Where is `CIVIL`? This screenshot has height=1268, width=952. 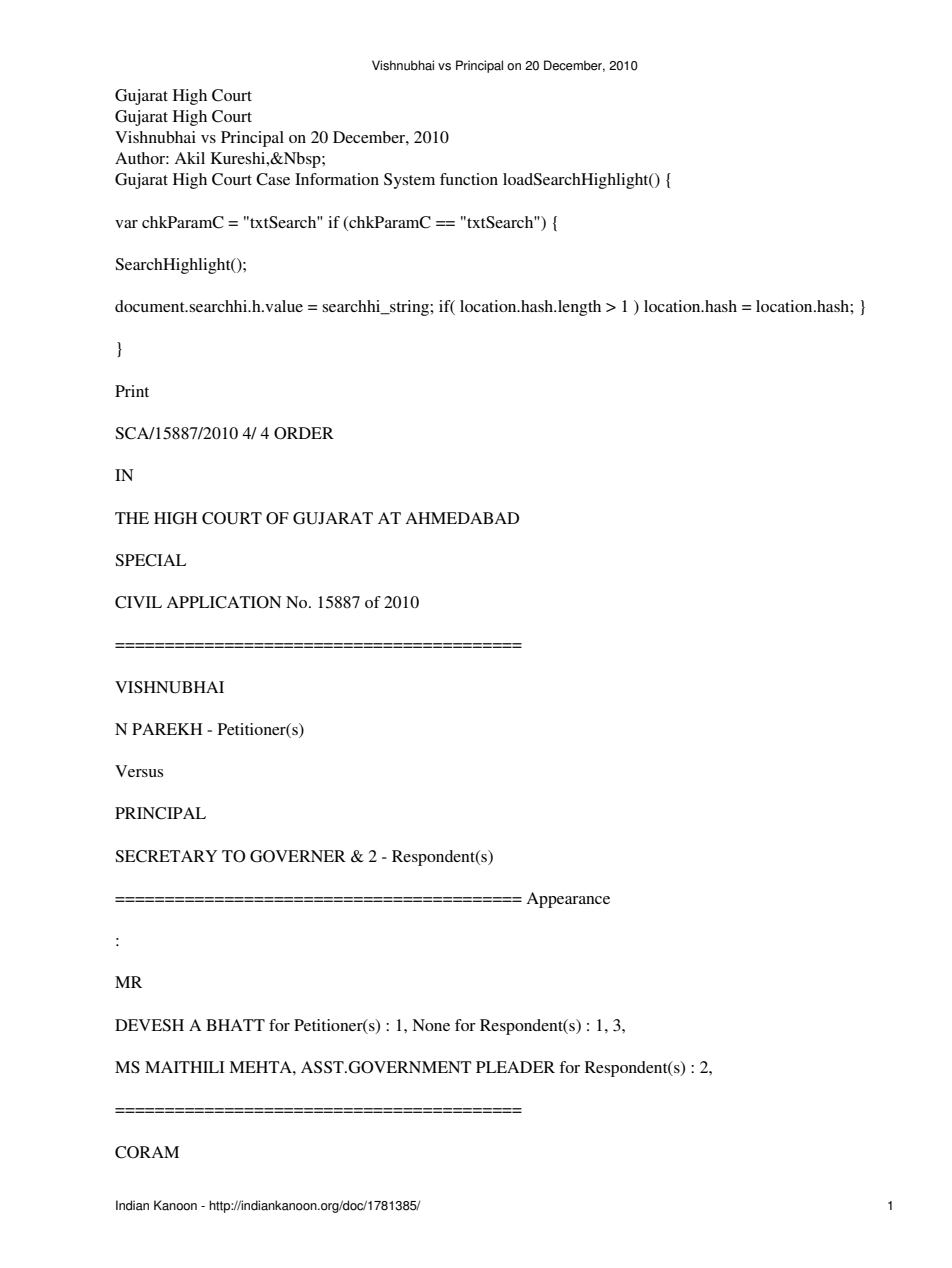
CIVIL is located at coordinates (138, 602).
